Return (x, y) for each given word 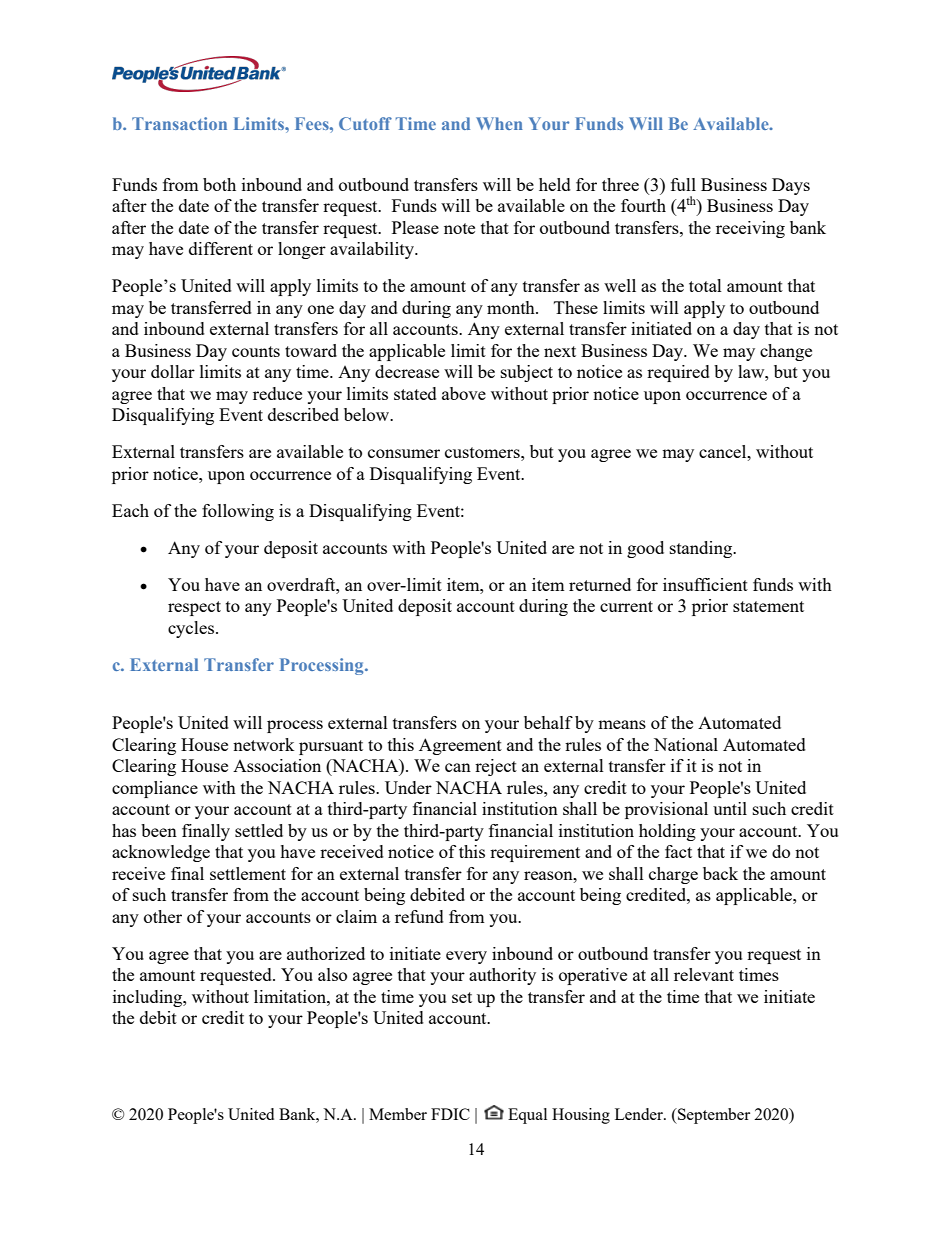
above (464, 393)
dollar (173, 371)
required (678, 373)
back (720, 873)
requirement (535, 853)
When (499, 123)
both (219, 184)
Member (398, 1114)
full (683, 184)
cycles (192, 629)
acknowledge (161, 853)
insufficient (705, 584)
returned (600, 584)
